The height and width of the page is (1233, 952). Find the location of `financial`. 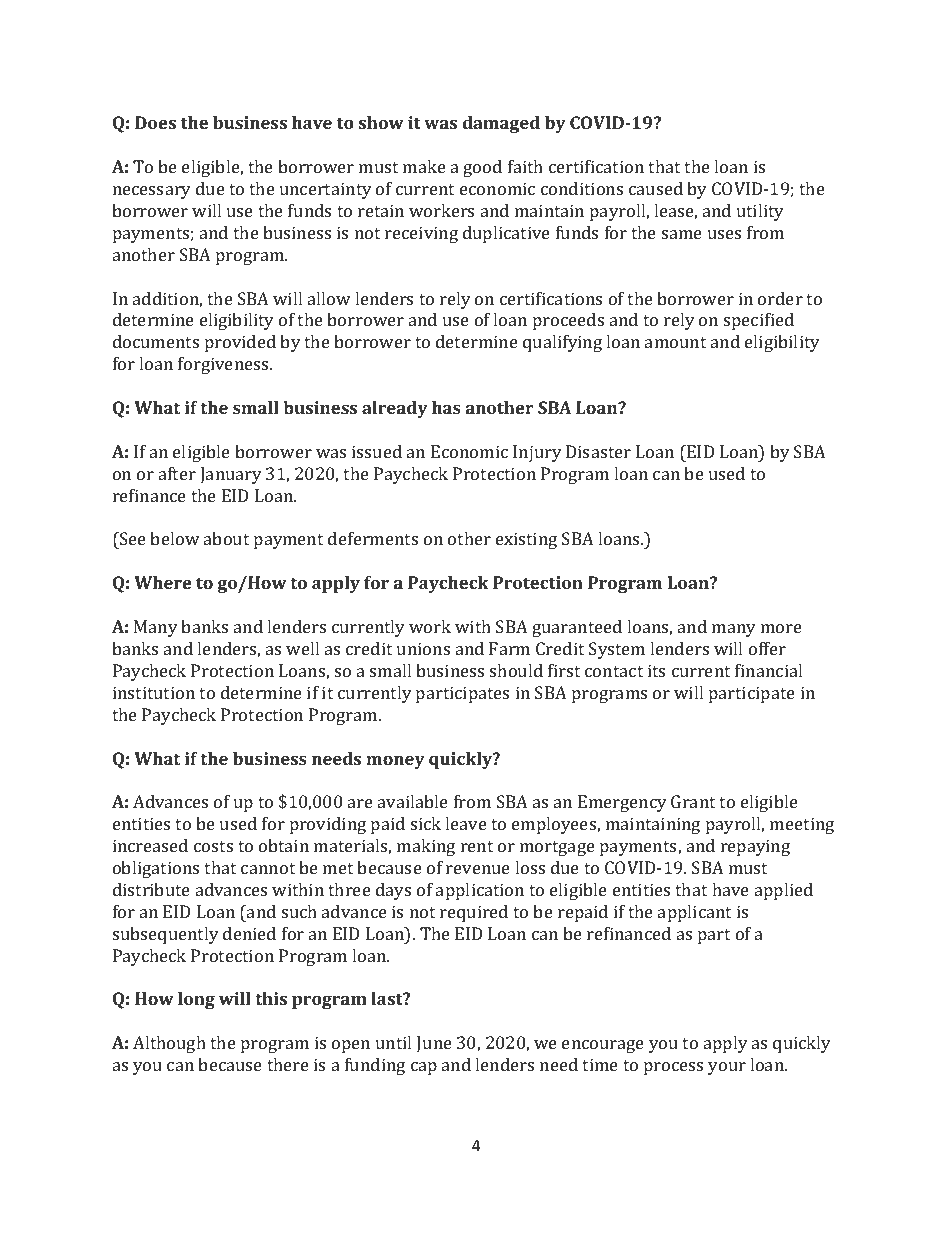

financial is located at coordinates (768, 670).
